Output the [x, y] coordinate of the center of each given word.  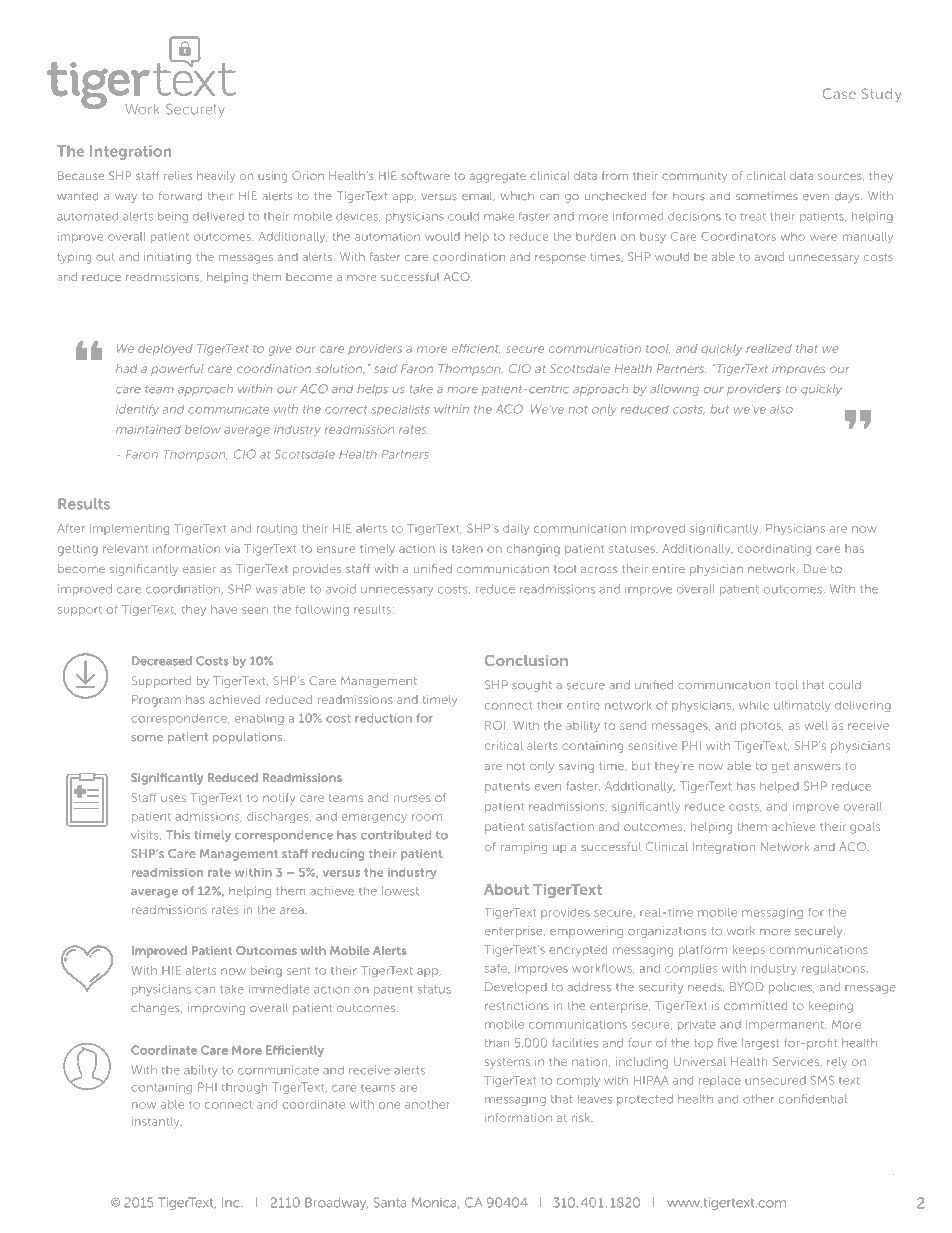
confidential [813, 1099]
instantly [157, 1123]
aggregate [498, 177]
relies [178, 175]
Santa [390, 1202]
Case [839, 93]
